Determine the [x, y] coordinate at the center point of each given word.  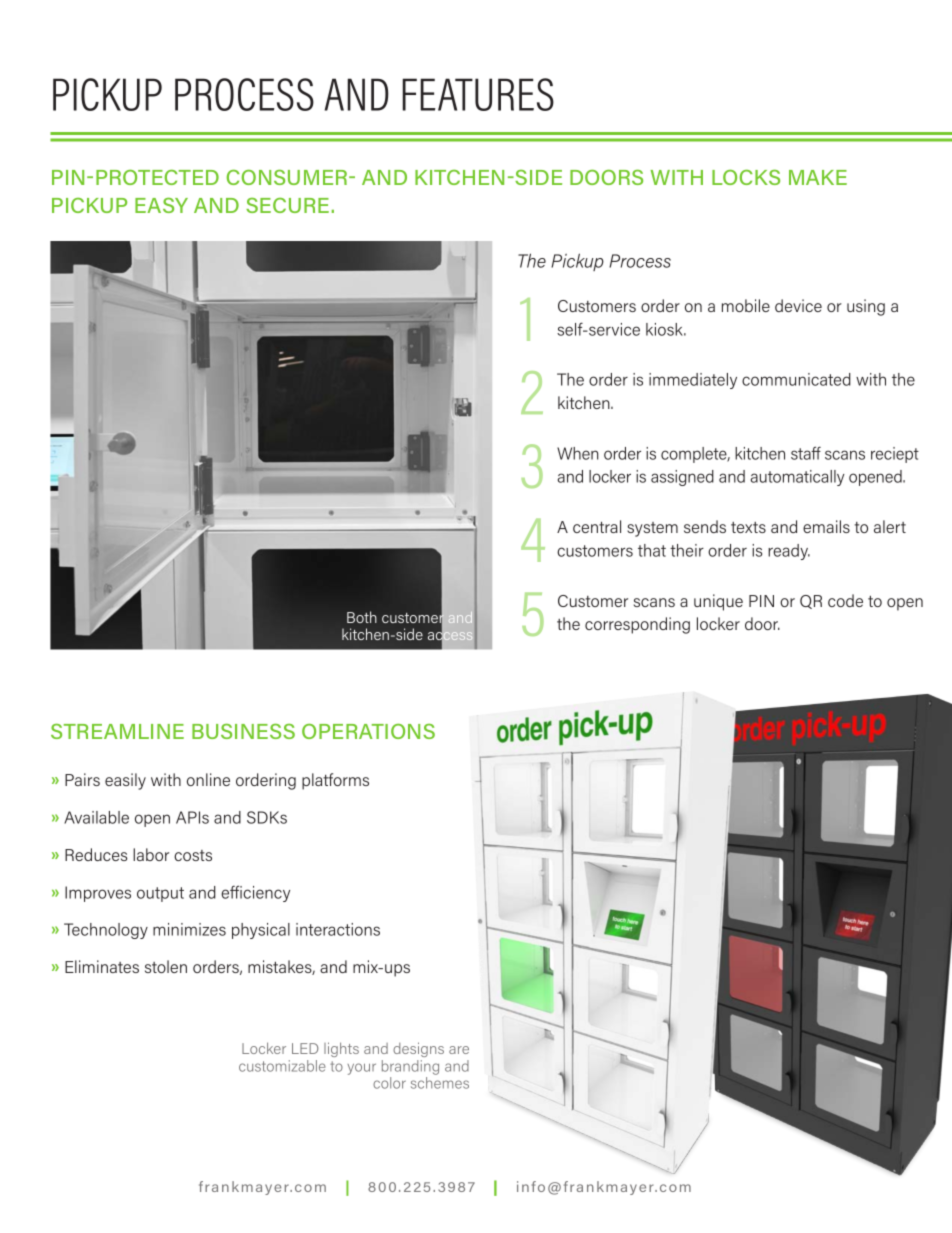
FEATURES [478, 94]
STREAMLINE [117, 731]
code [845, 600]
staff [806, 453]
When [578, 453]
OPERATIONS [368, 731]
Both [362, 617]
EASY [161, 205]
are [459, 1050]
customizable [282, 1066]
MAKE [818, 177]
